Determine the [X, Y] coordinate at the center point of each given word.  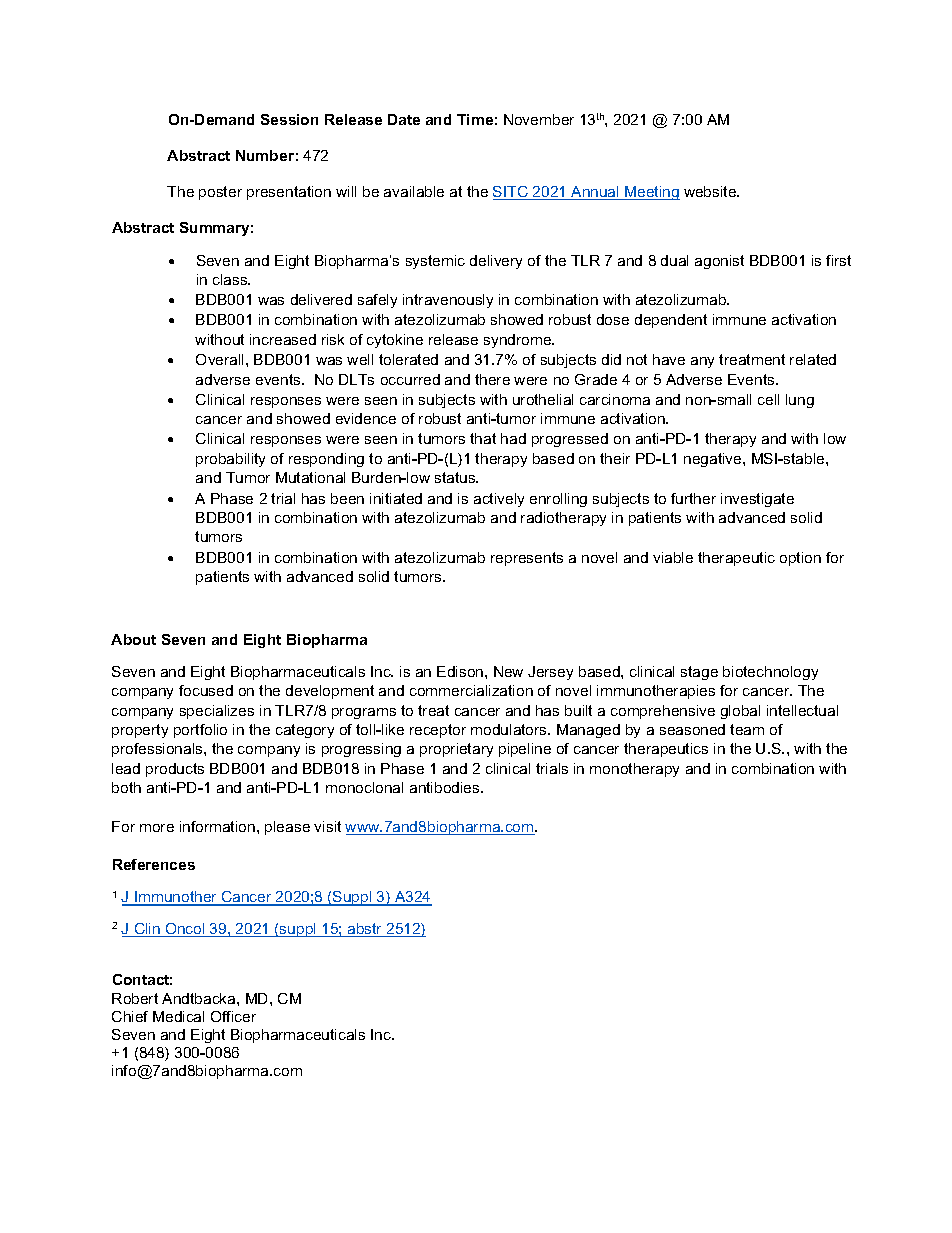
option [800, 559]
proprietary [456, 750]
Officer [233, 1016]
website [711, 191]
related [813, 359]
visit [327, 826]
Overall [221, 359]
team [747, 729]
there [492, 379]
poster [220, 193]
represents [527, 559]
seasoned [692, 729]
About [133, 639]
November [539, 119]
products [175, 770]
